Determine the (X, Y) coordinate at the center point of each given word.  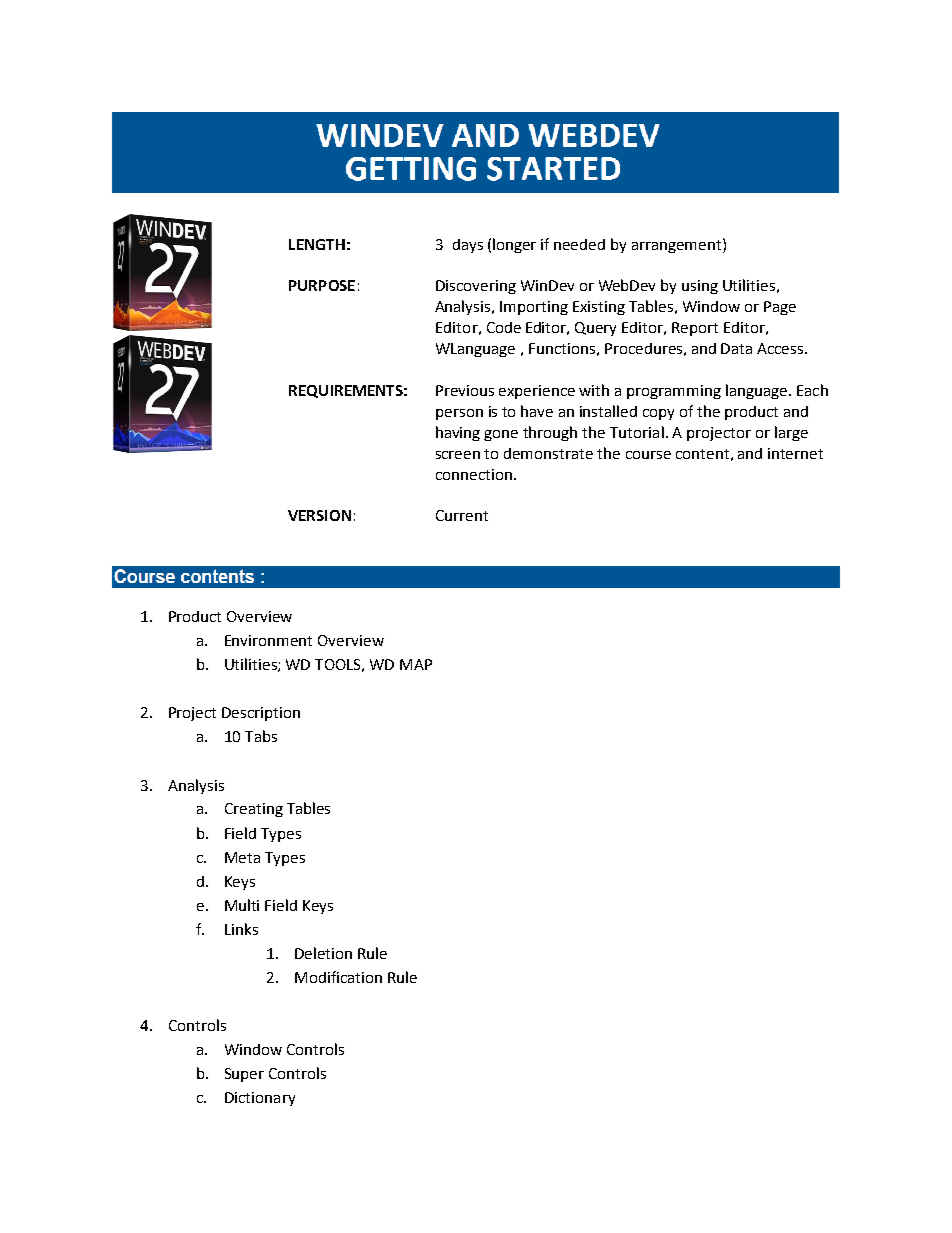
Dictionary (260, 1099)
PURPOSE (322, 285)
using (700, 287)
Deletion (323, 953)
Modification (338, 977)
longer (514, 245)
